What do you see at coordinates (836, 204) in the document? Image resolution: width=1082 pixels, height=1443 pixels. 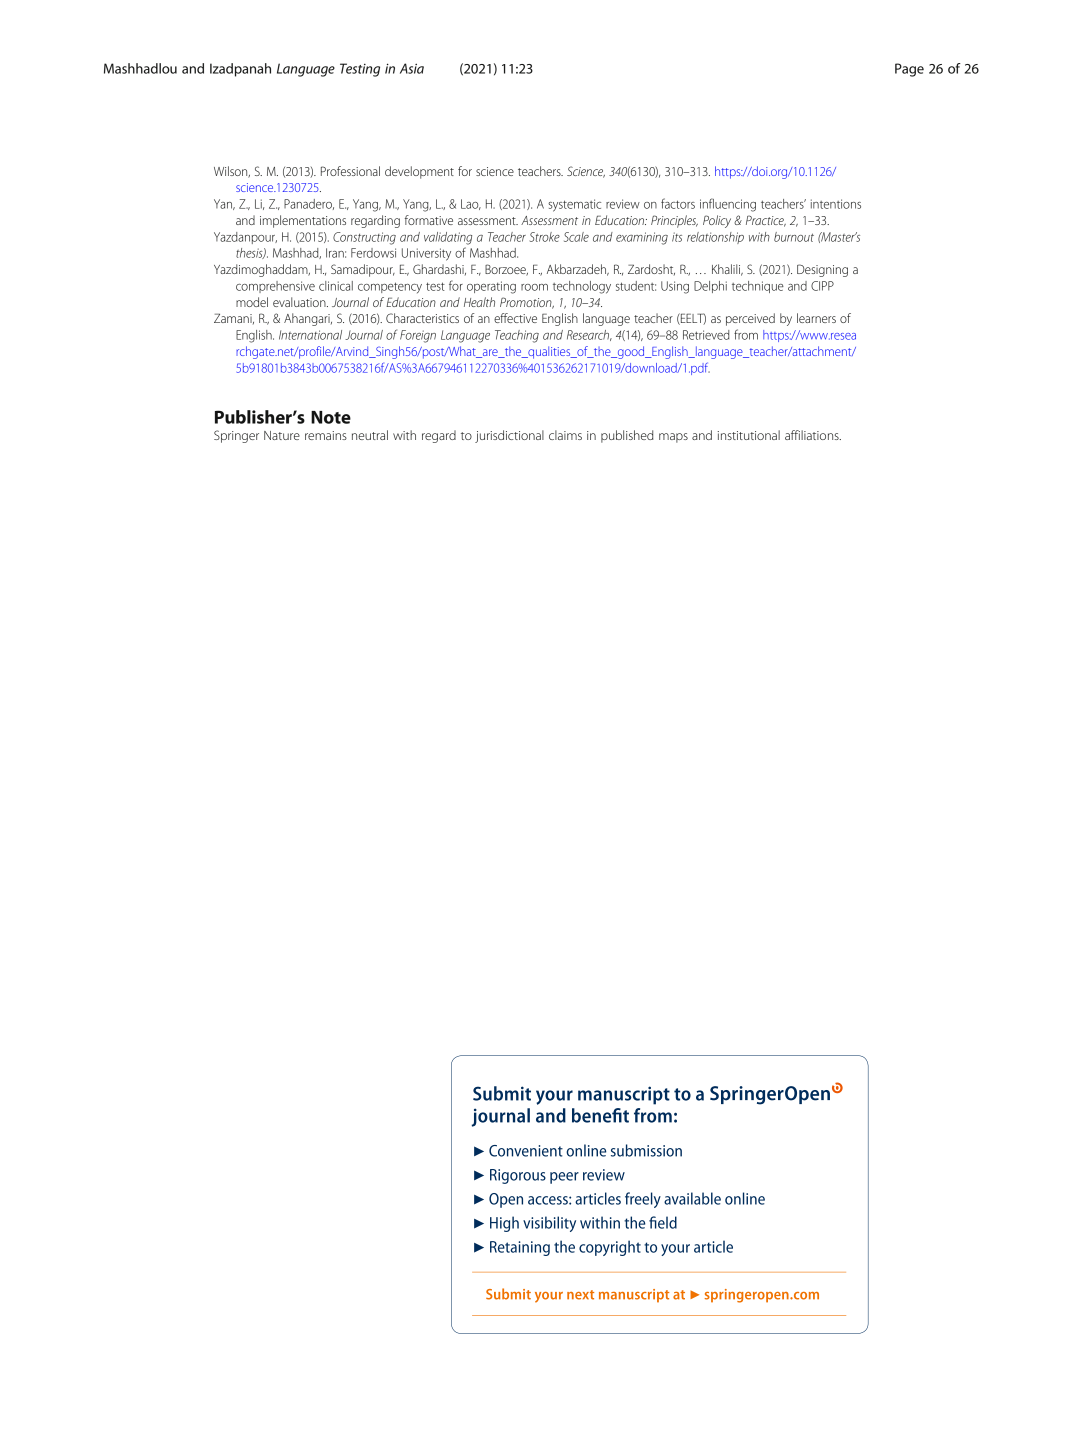 I see `intentions` at bounding box center [836, 204].
